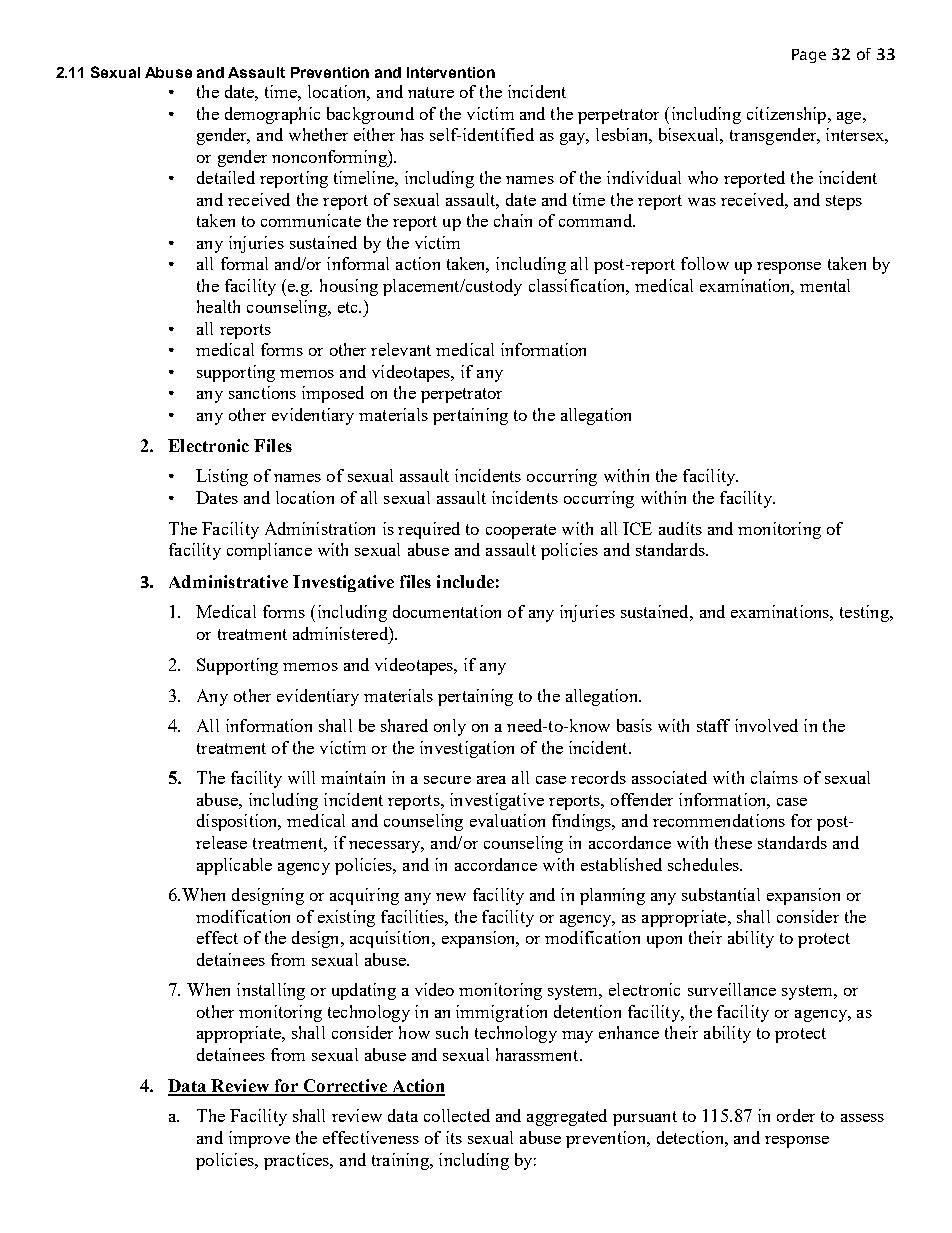 The width and height of the document is (952, 1233). Describe the element at coordinates (451, 72) in the document. I see `Intervention` at that location.
